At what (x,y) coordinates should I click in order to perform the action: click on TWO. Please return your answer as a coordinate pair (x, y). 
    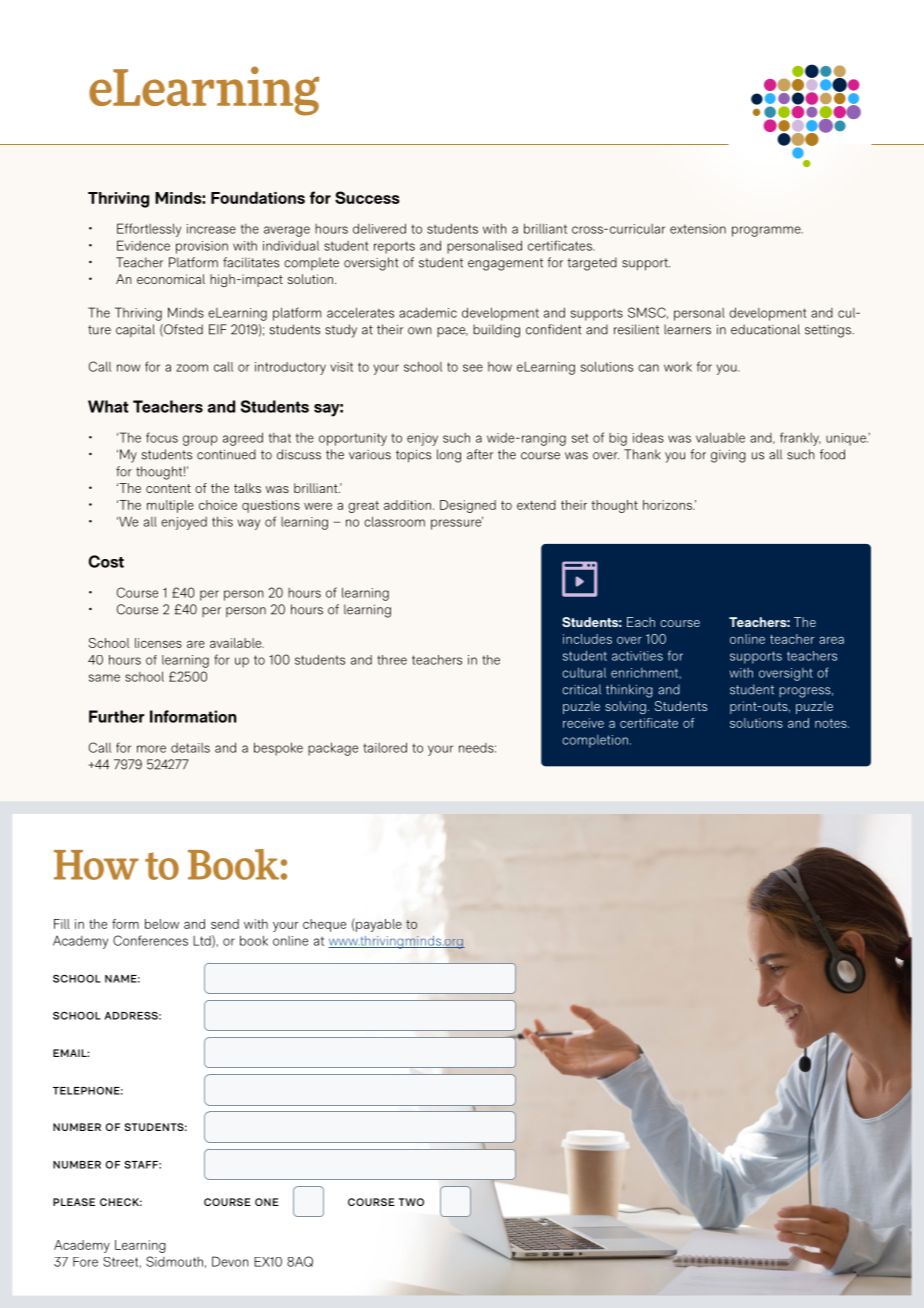
    Looking at the image, I should click on (411, 1202).
